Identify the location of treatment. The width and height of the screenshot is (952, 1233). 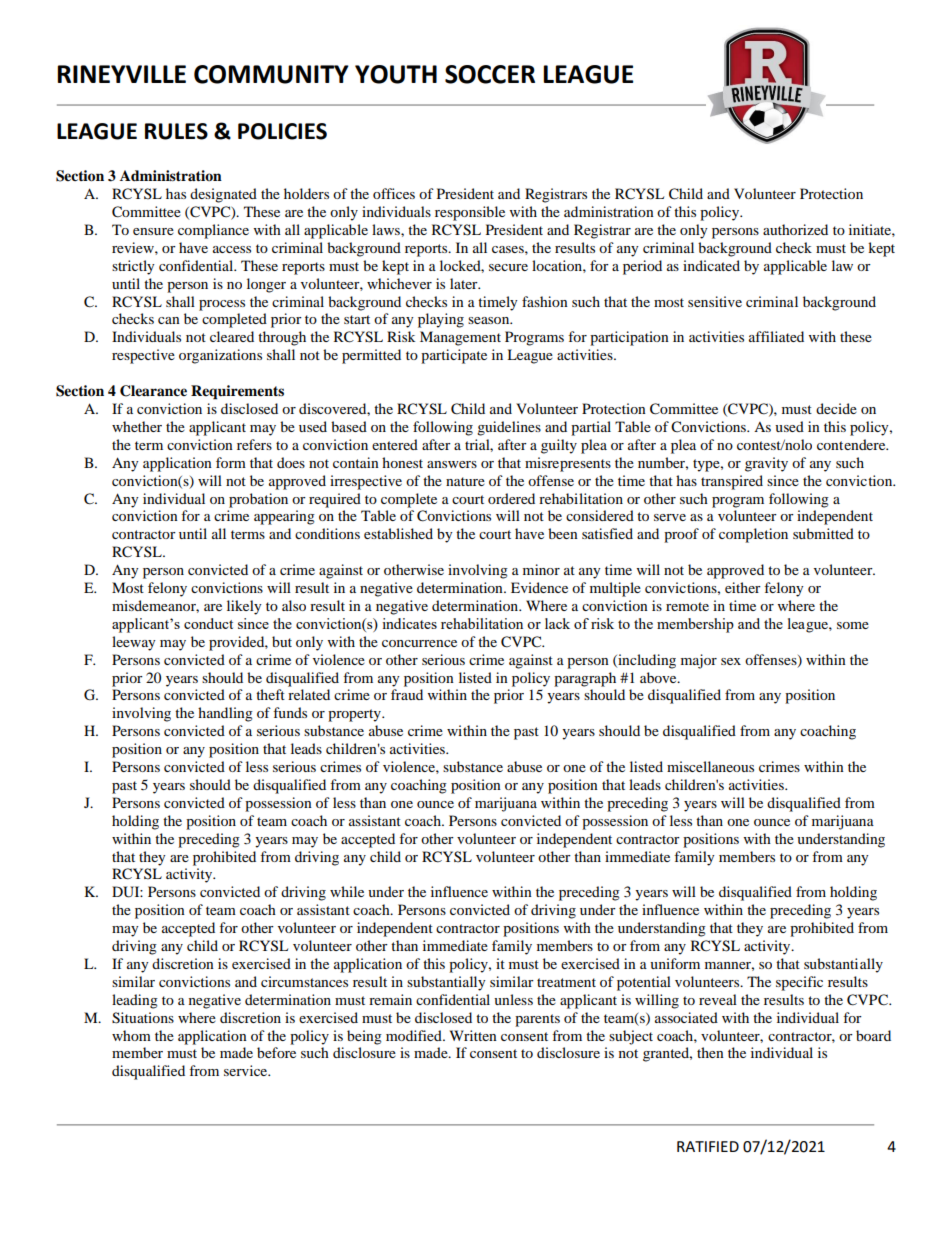
(566, 982).
